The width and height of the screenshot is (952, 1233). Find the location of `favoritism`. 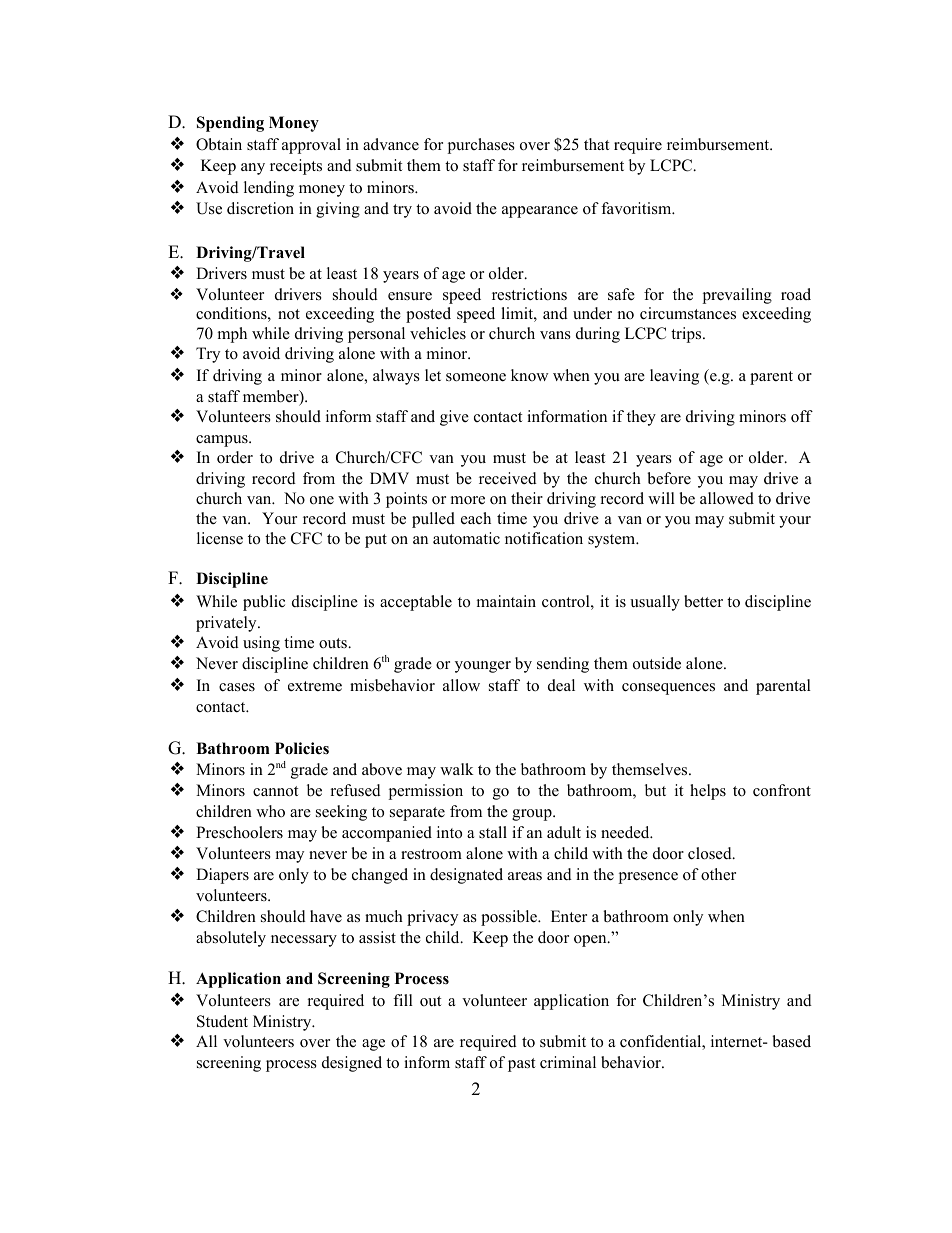

favoritism is located at coordinates (637, 208).
